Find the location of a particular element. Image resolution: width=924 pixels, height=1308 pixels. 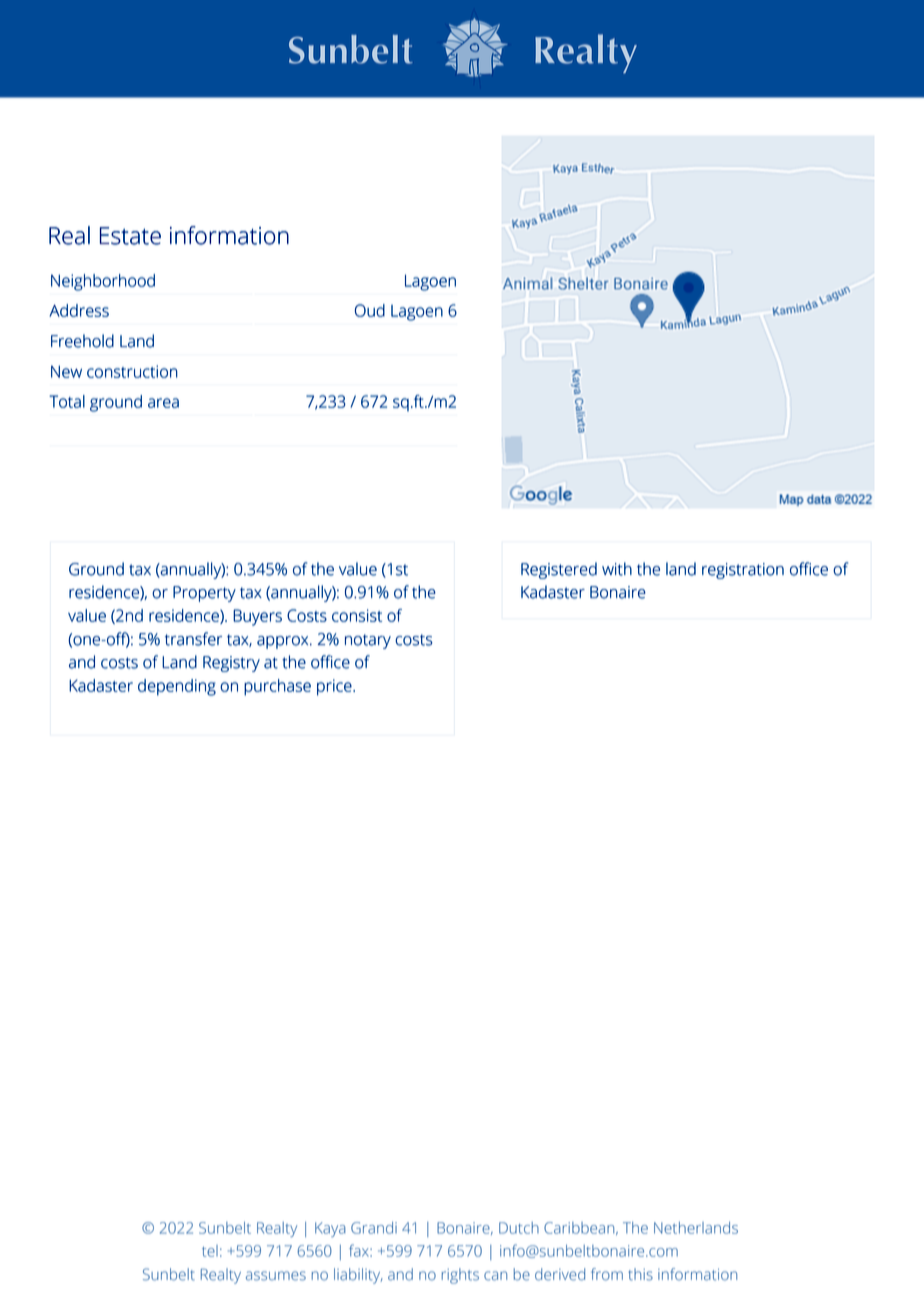

Oud is located at coordinates (370, 310).
